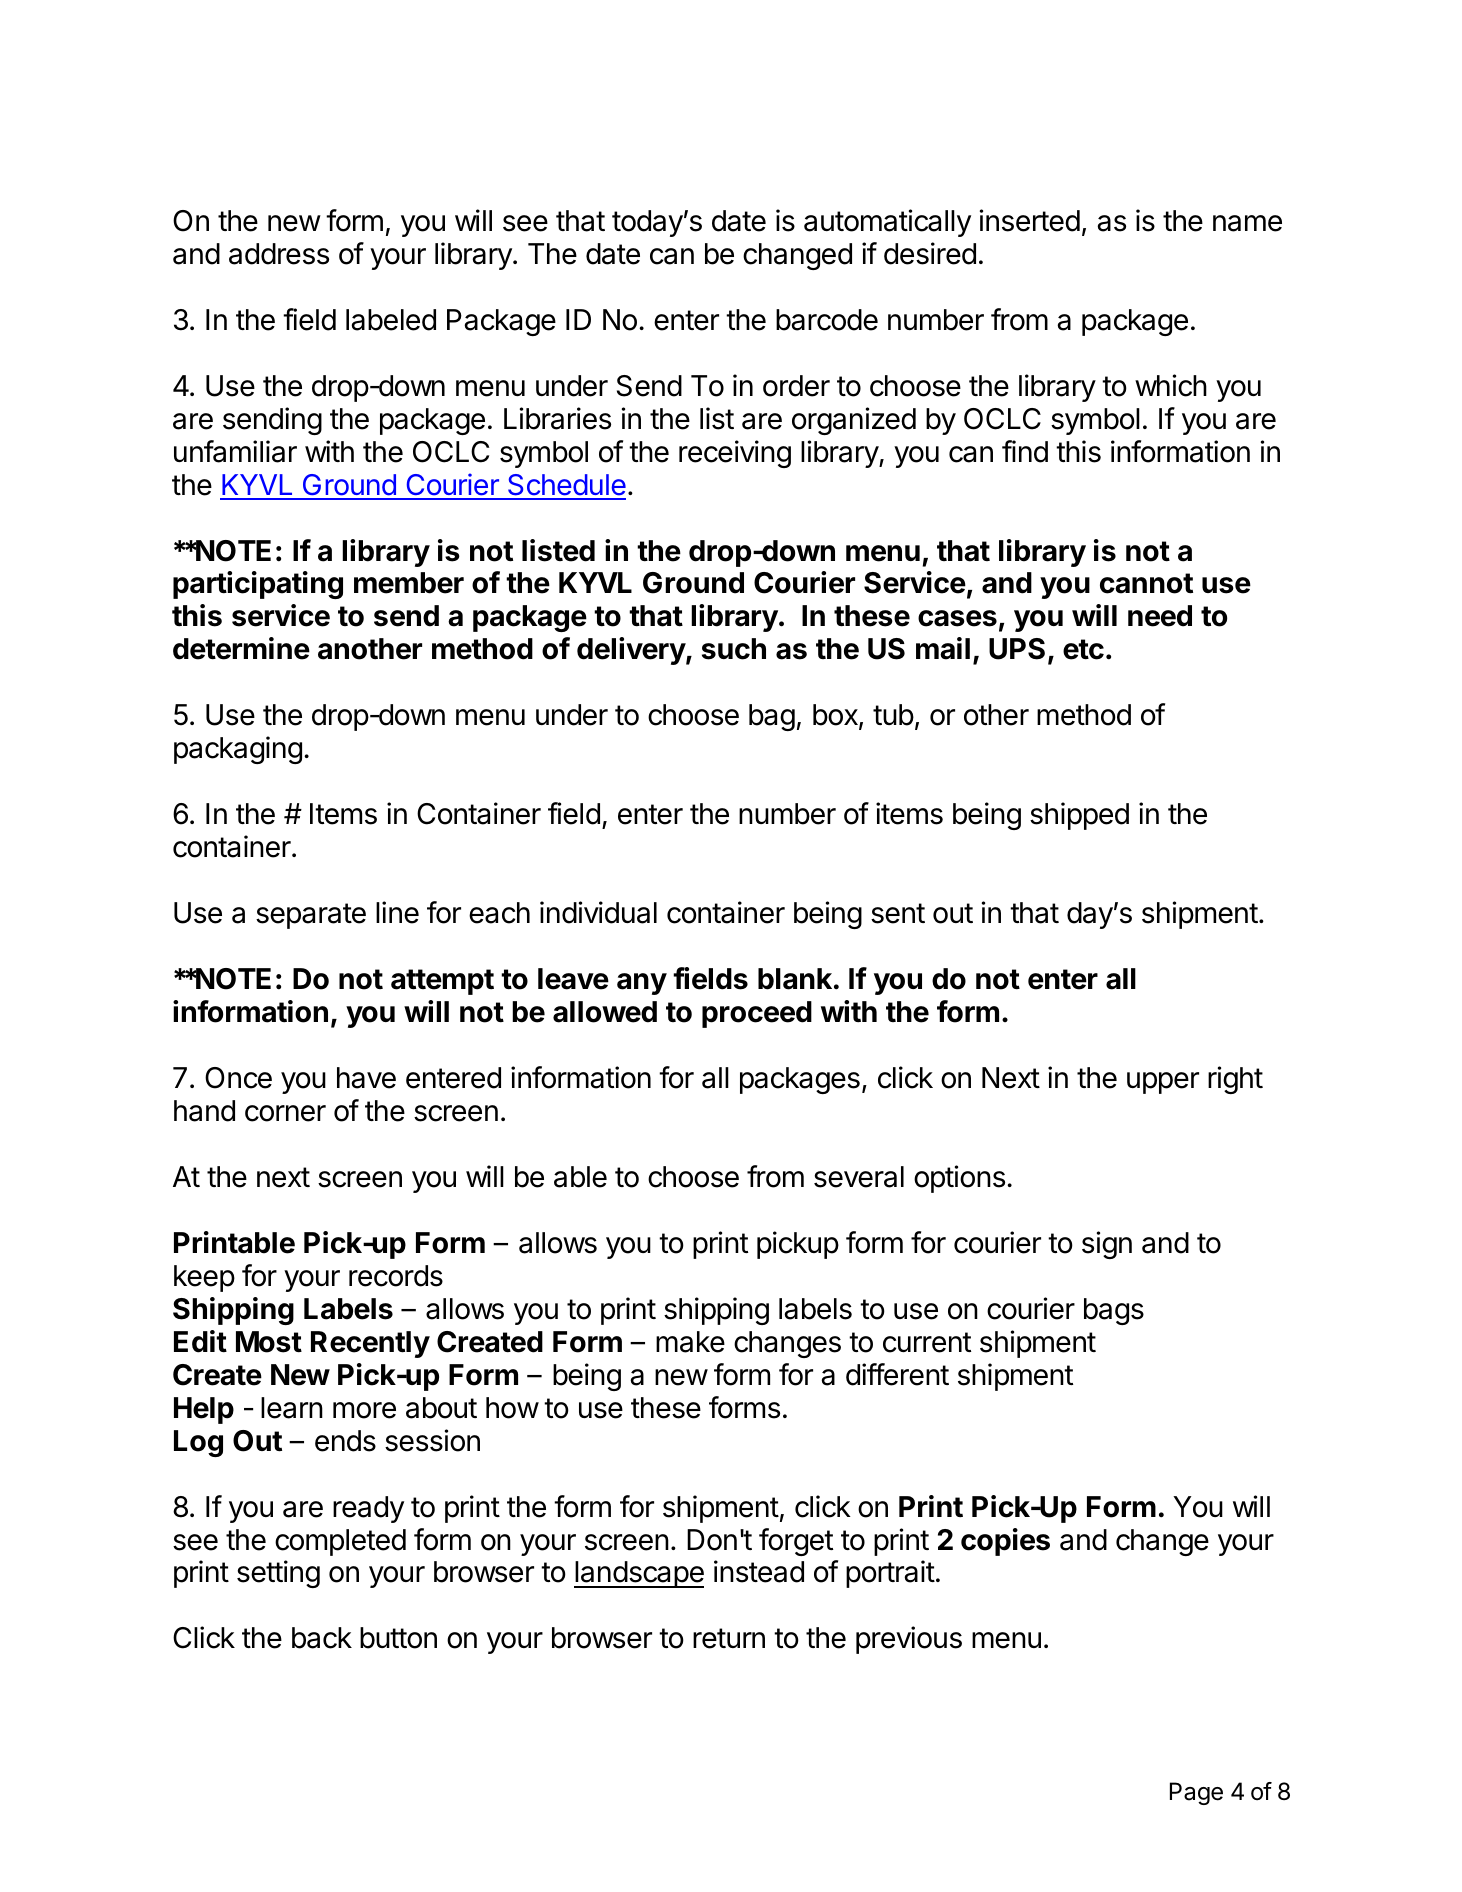 Image resolution: width=1462 pixels, height=1892 pixels. What do you see at coordinates (734, 649) in the screenshot?
I see `such` at bounding box center [734, 649].
